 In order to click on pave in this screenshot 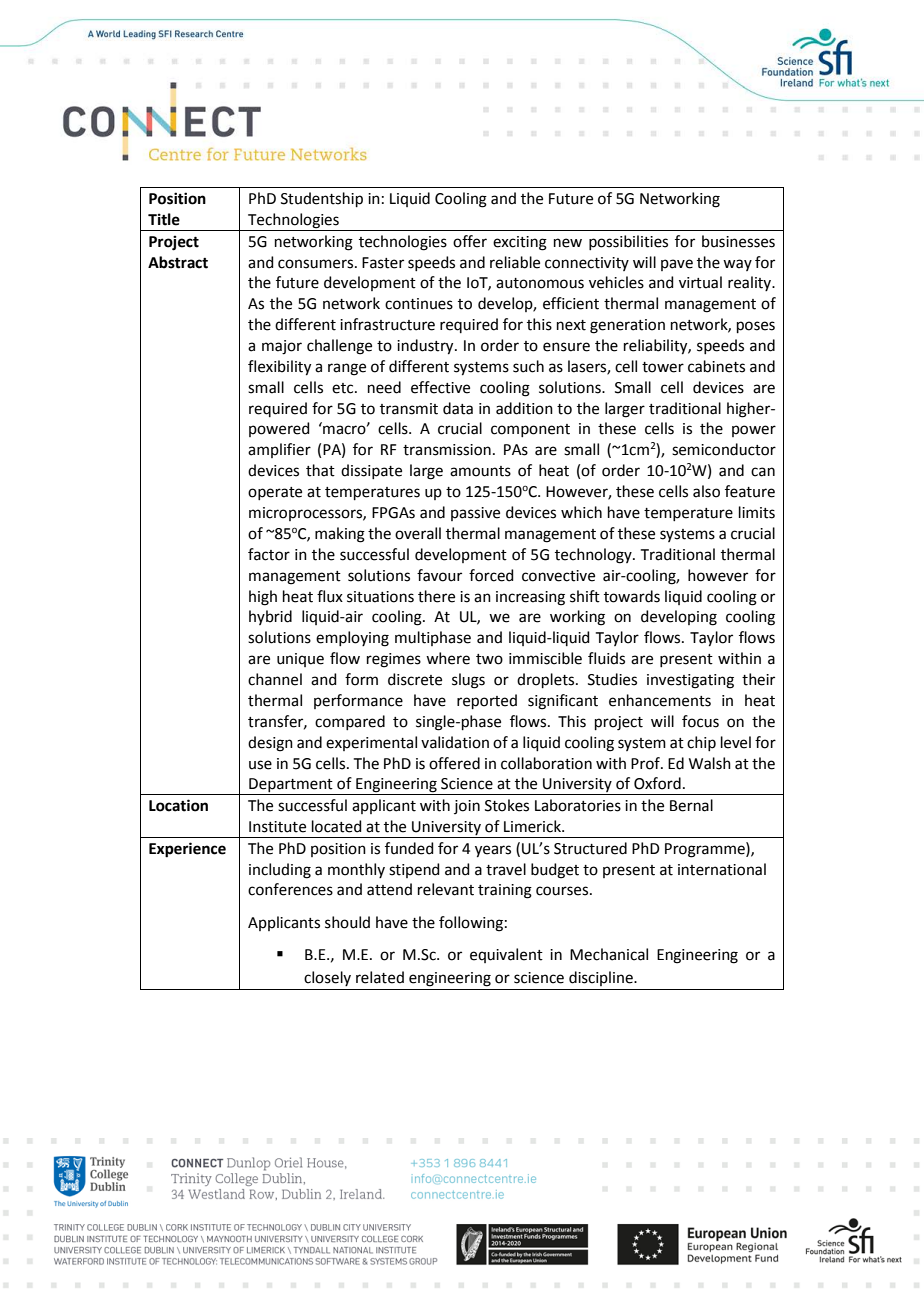, I will do `click(677, 265)`.
